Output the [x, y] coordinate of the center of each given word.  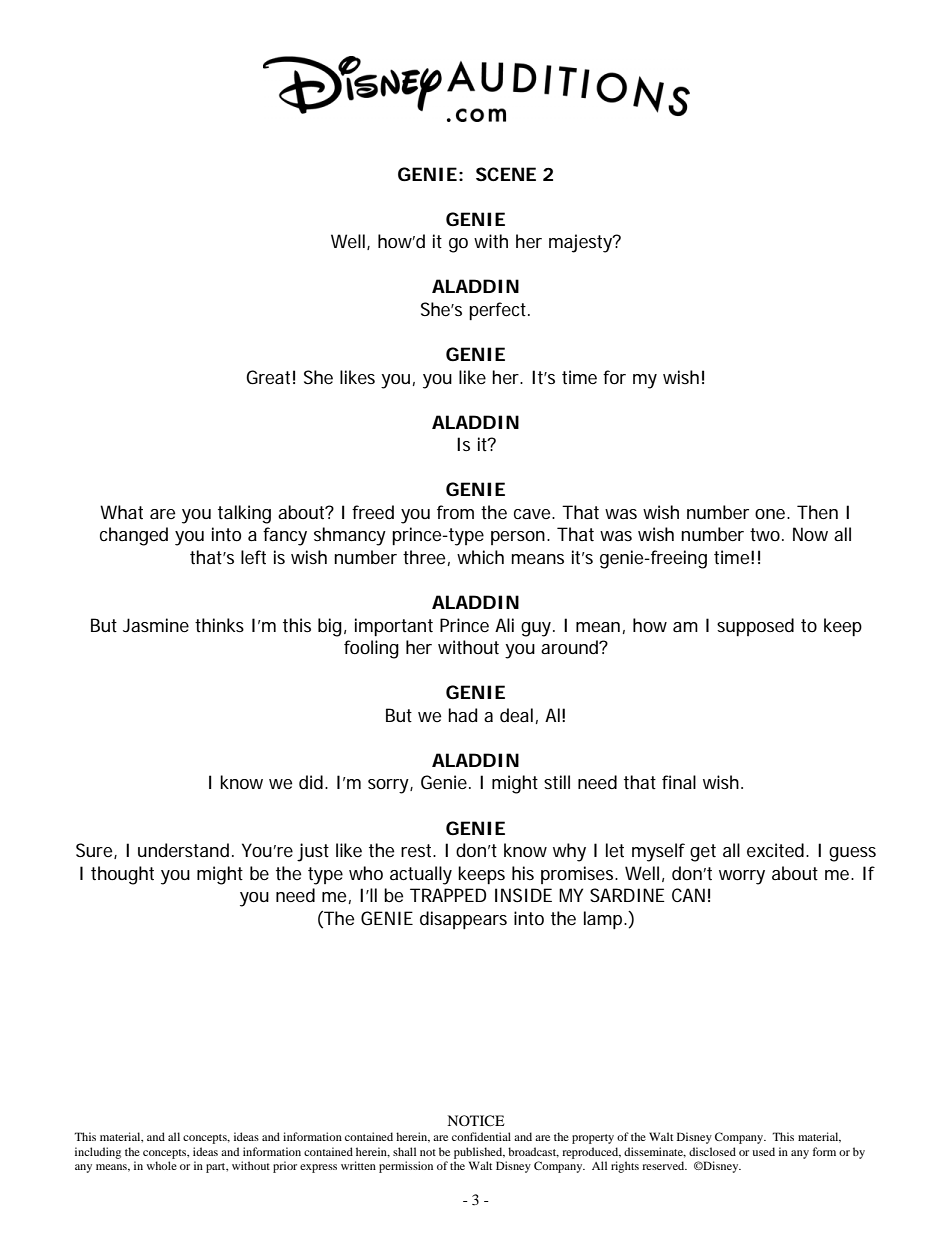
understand [186, 850]
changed [134, 536]
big [332, 627]
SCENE [506, 174]
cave [534, 514]
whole [161, 1165]
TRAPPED [448, 895]
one [772, 514]
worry [742, 877]
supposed [755, 627]
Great [270, 377]
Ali [504, 625]
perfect [499, 311]
